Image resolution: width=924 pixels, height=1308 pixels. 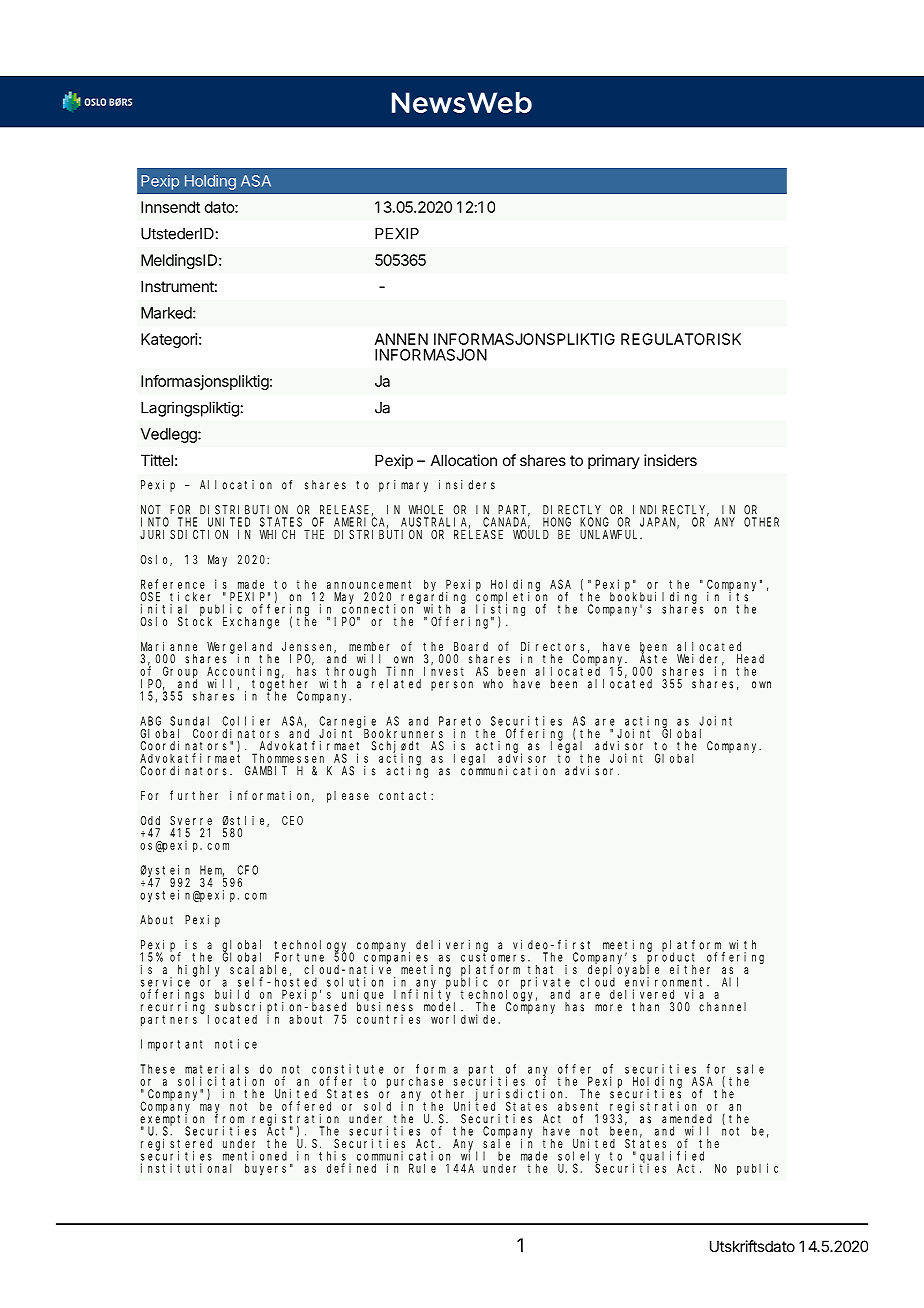 I want to click on qualified, so click(x=672, y=1158).
